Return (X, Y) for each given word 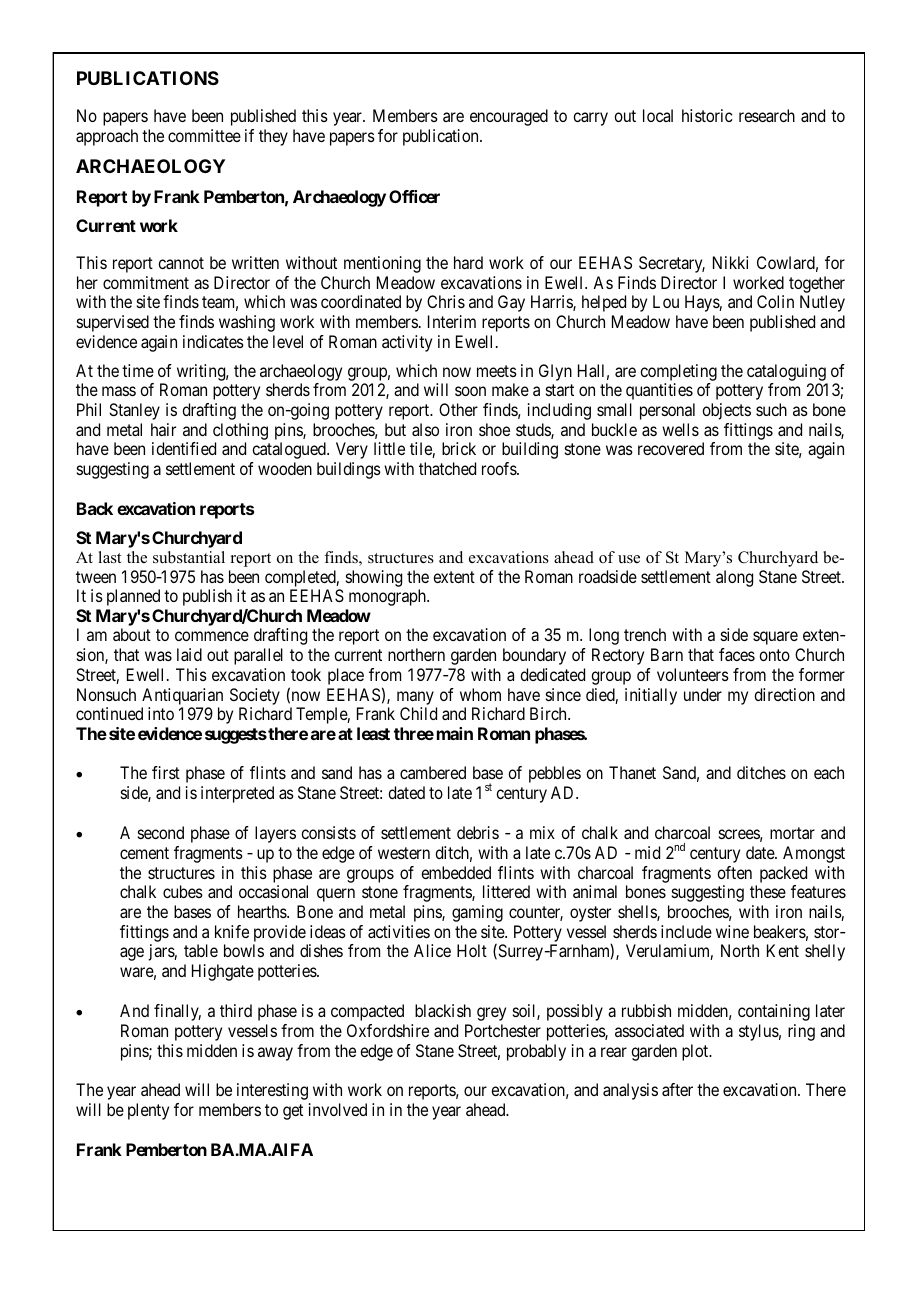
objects (726, 411)
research (767, 115)
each (829, 772)
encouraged (509, 117)
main (455, 733)
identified (184, 448)
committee (204, 135)
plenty (148, 1111)
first (166, 772)
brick (459, 448)
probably (536, 1052)
